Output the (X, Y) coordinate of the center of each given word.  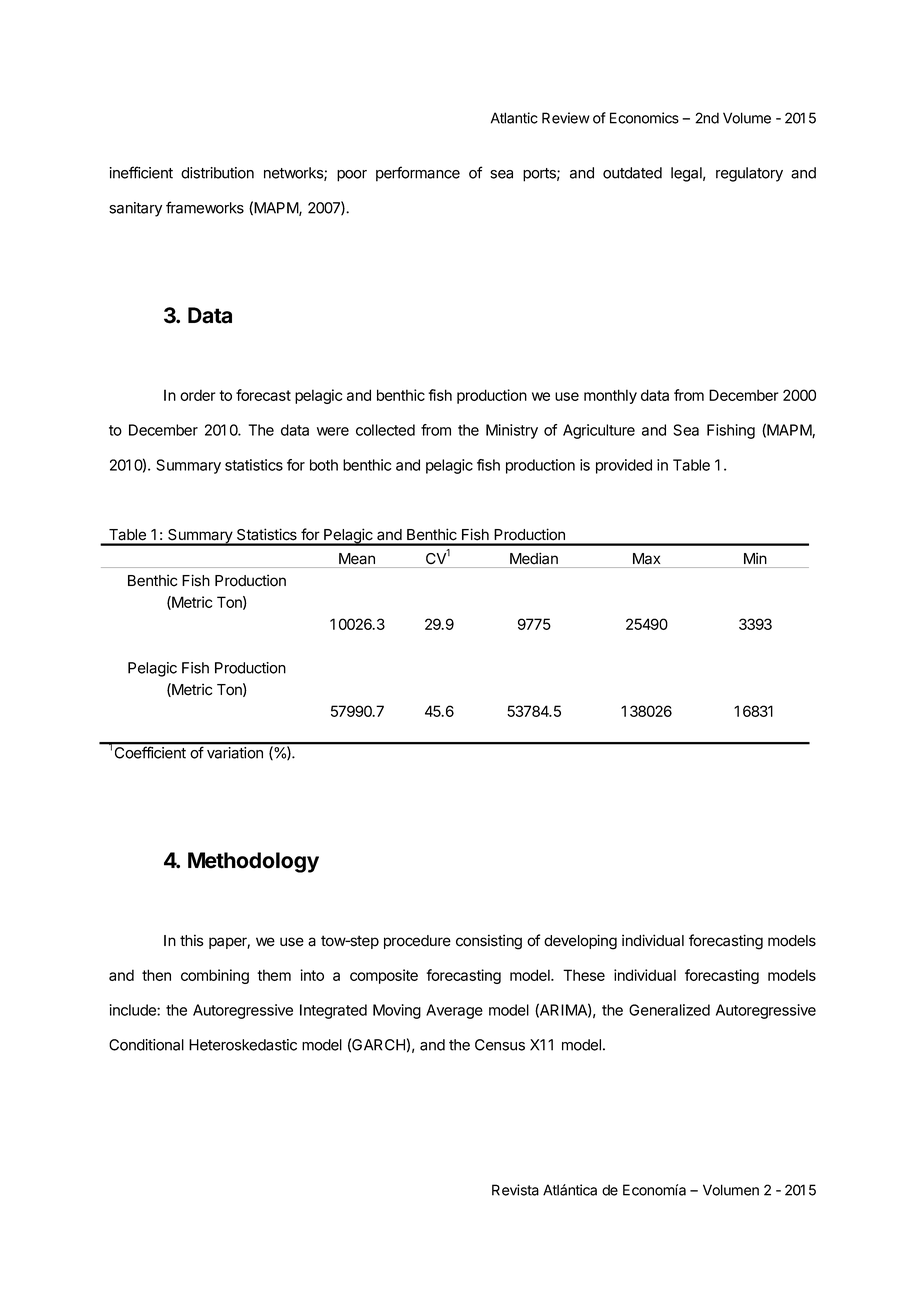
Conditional (146, 1045)
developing (580, 942)
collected (385, 430)
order (198, 395)
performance (418, 174)
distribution (217, 173)
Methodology (253, 862)
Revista (515, 1190)
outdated (632, 173)
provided (624, 466)
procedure (417, 942)
